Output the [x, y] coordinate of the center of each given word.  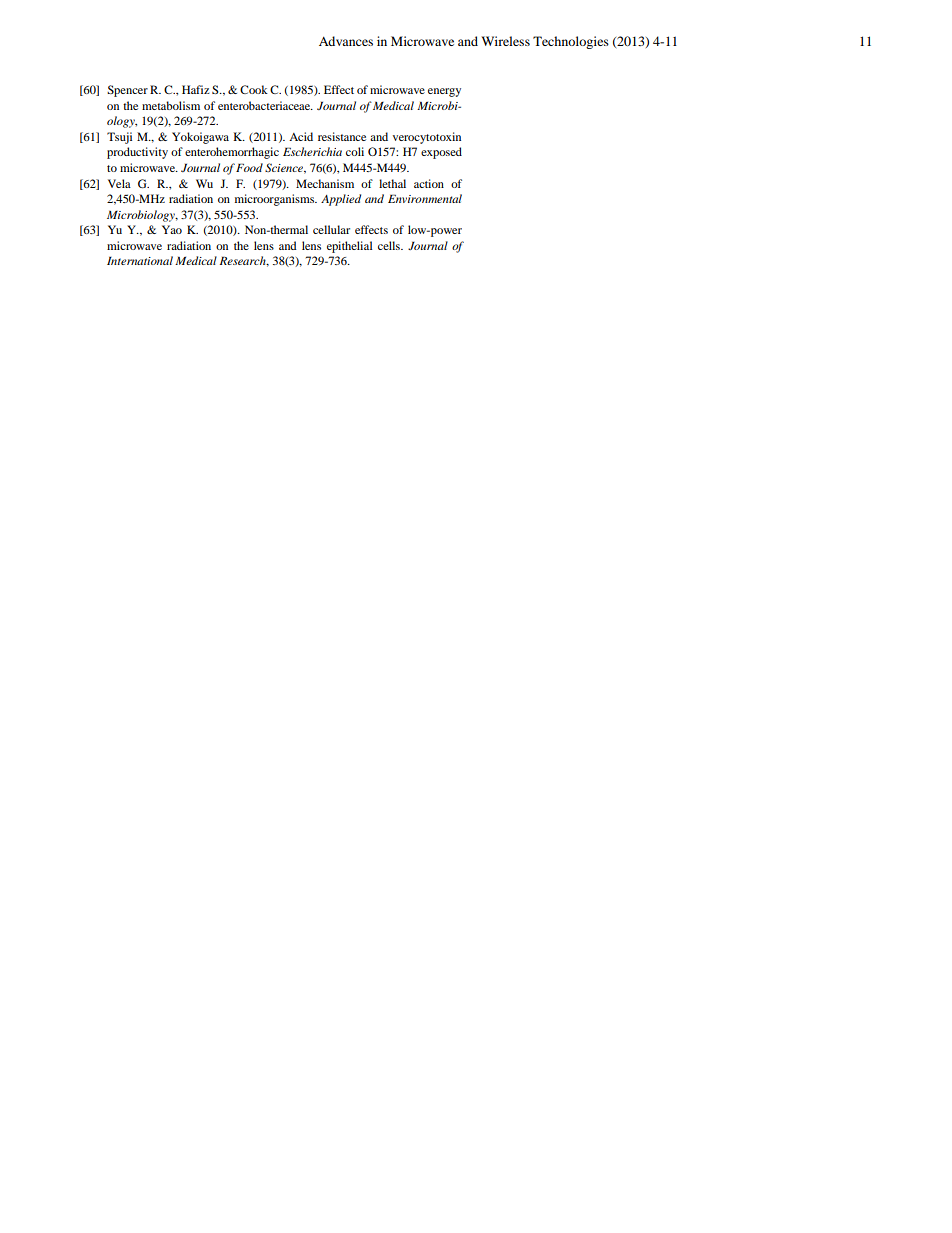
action [429, 183]
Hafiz [196, 89]
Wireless [505, 41]
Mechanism [325, 183]
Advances [346, 41]
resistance [342, 136]
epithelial [349, 247]
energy [444, 92]
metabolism [171, 105]
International [140, 260]
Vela [119, 183]
